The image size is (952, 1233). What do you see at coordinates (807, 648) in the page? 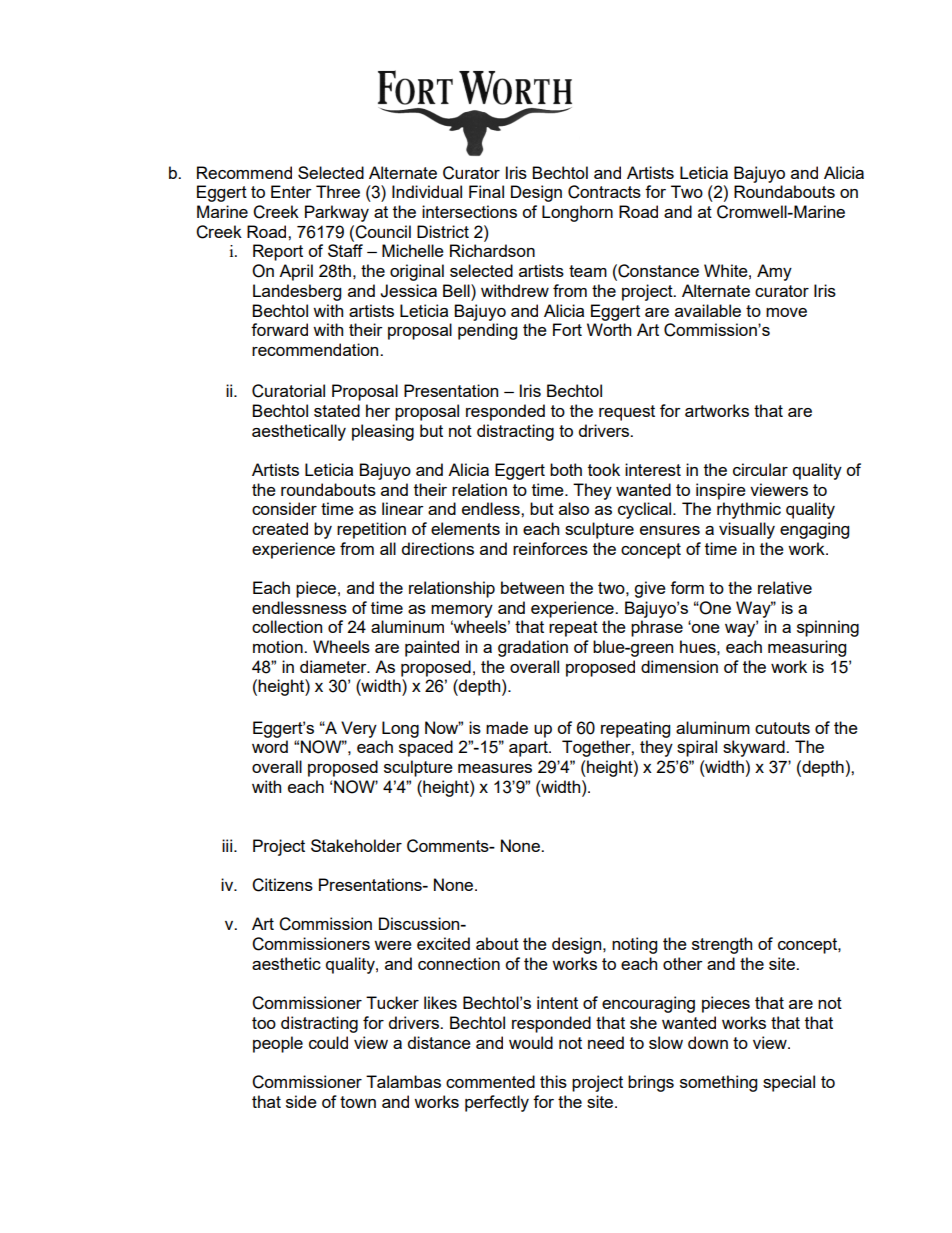
I see `measuring` at bounding box center [807, 648].
